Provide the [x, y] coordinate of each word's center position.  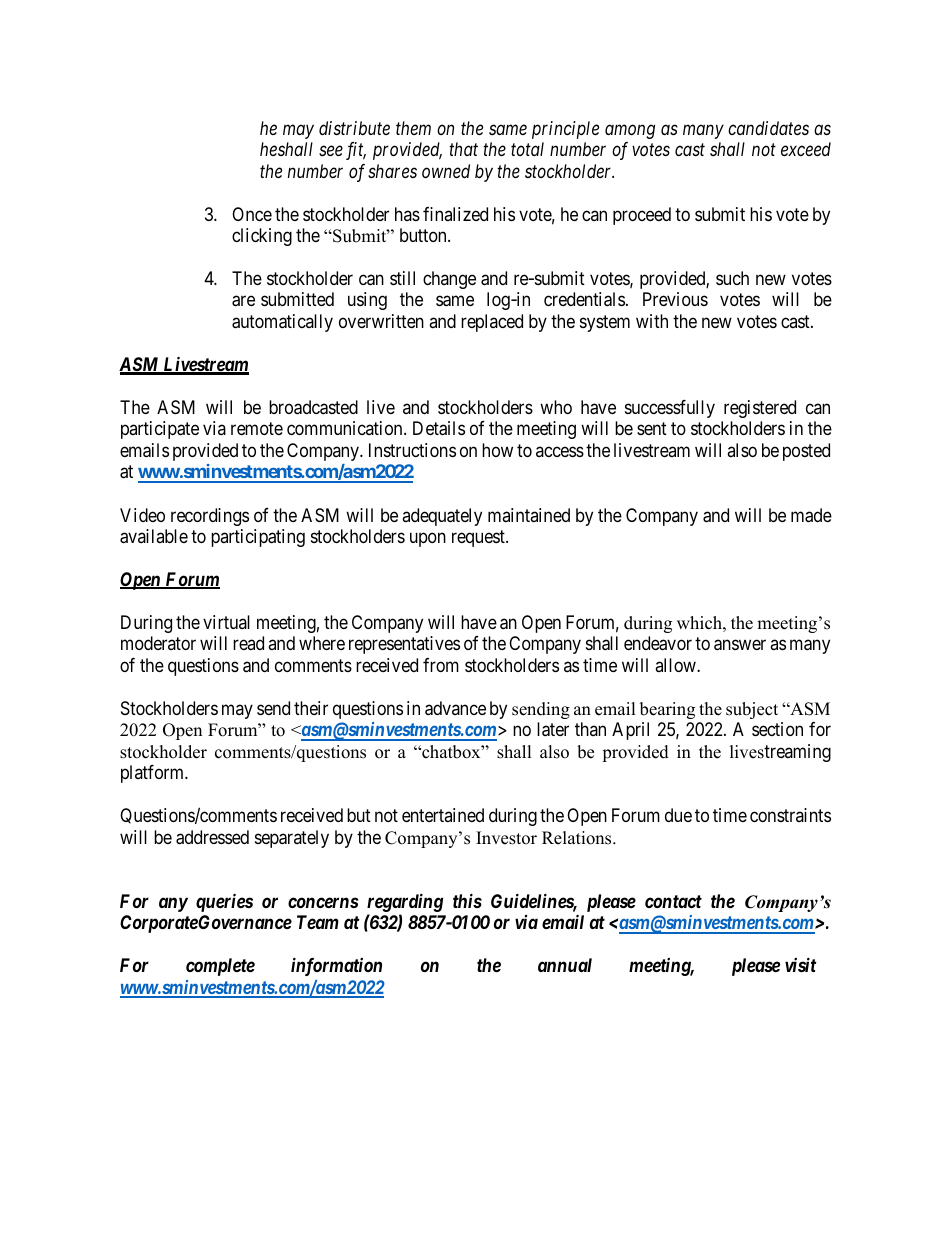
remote [257, 429]
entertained [443, 815]
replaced [492, 323]
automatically [282, 323]
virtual [226, 622]
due [678, 815]
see [331, 151]
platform [154, 774]
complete [220, 967]
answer [740, 645]
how [497, 450]
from [441, 665]
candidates [768, 128]
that [463, 149]
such [732, 278]
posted [806, 452]
